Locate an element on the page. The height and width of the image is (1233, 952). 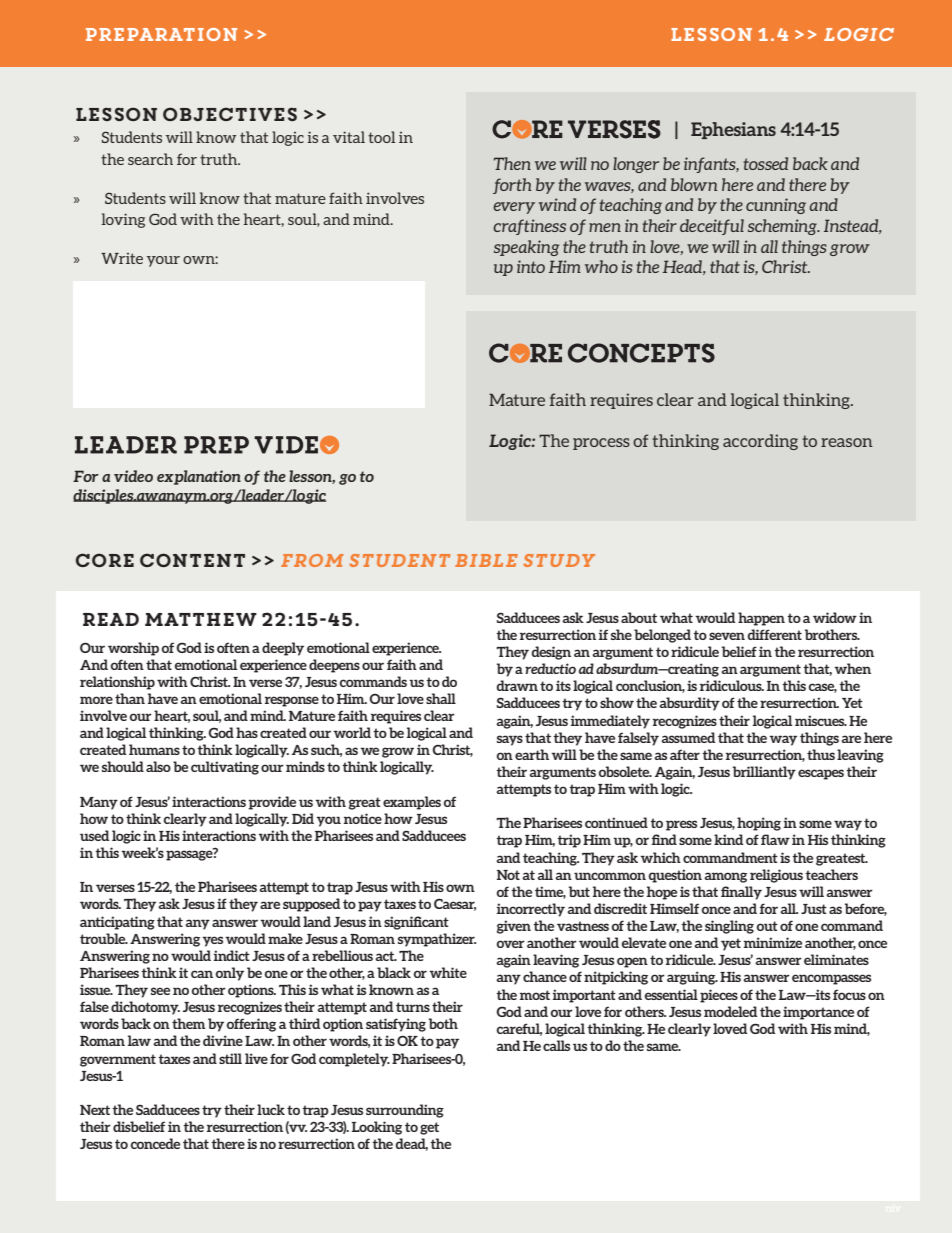
Then is located at coordinates (512, 163).
